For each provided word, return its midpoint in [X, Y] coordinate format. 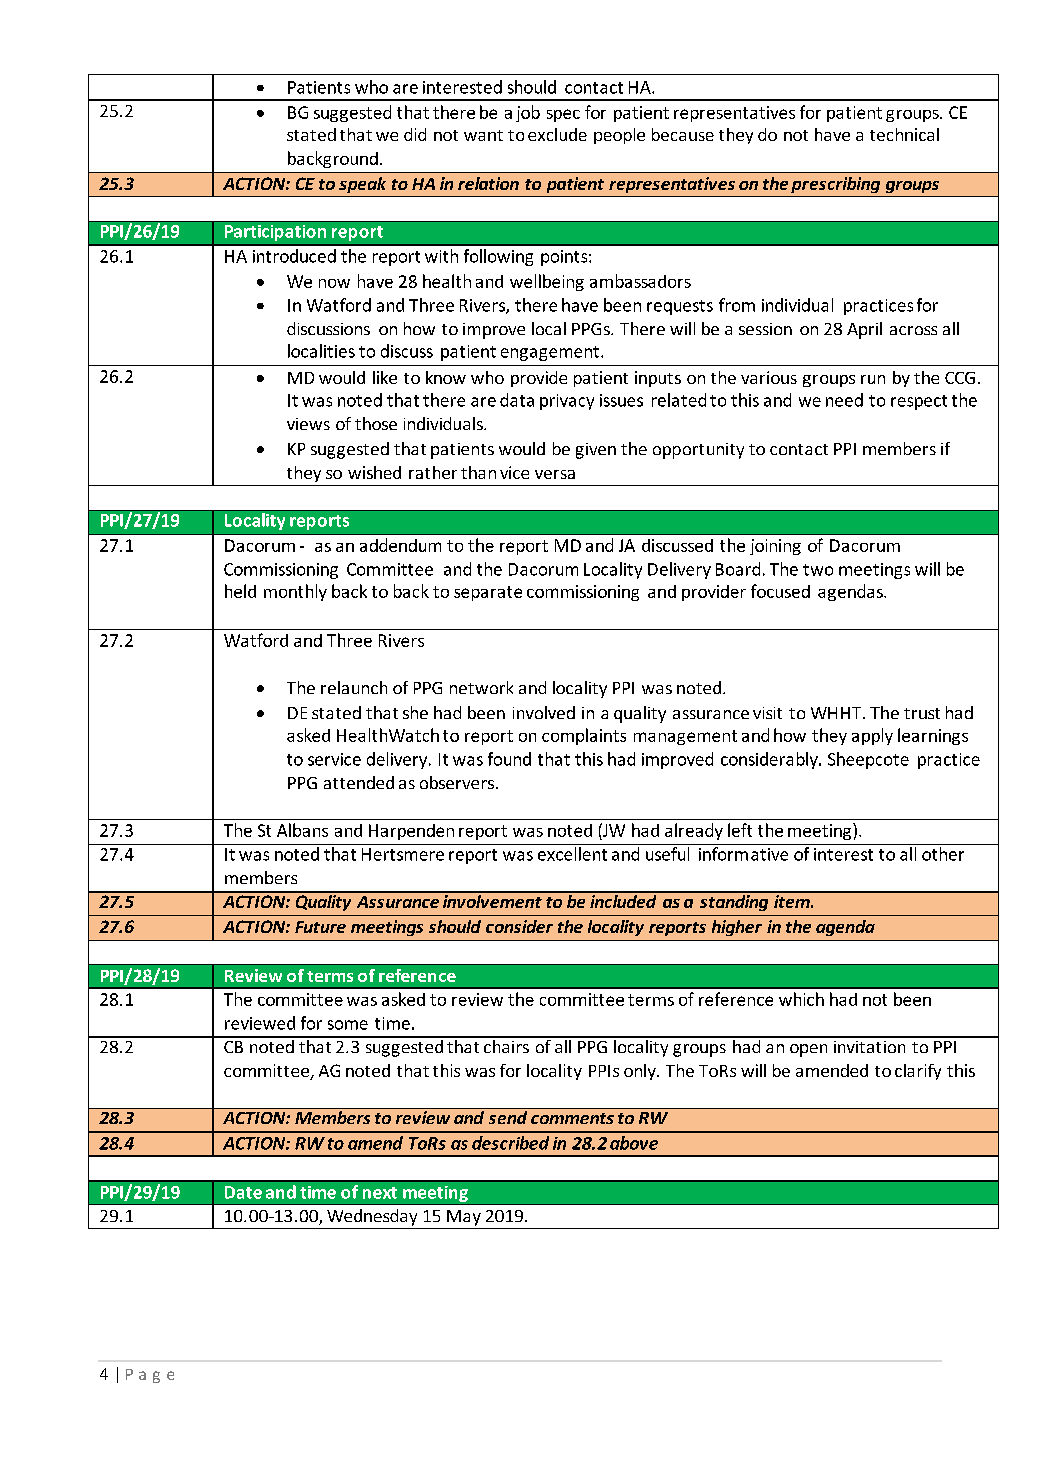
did [415, 134]
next [380, 1193]
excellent [572, 854]
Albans [302, 830]
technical [904, 134]
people [619, 136]
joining [775, 547]
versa [555, 474]
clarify [918, 1072]
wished [374, 472]
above [634, 1143]
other [943, 854]
